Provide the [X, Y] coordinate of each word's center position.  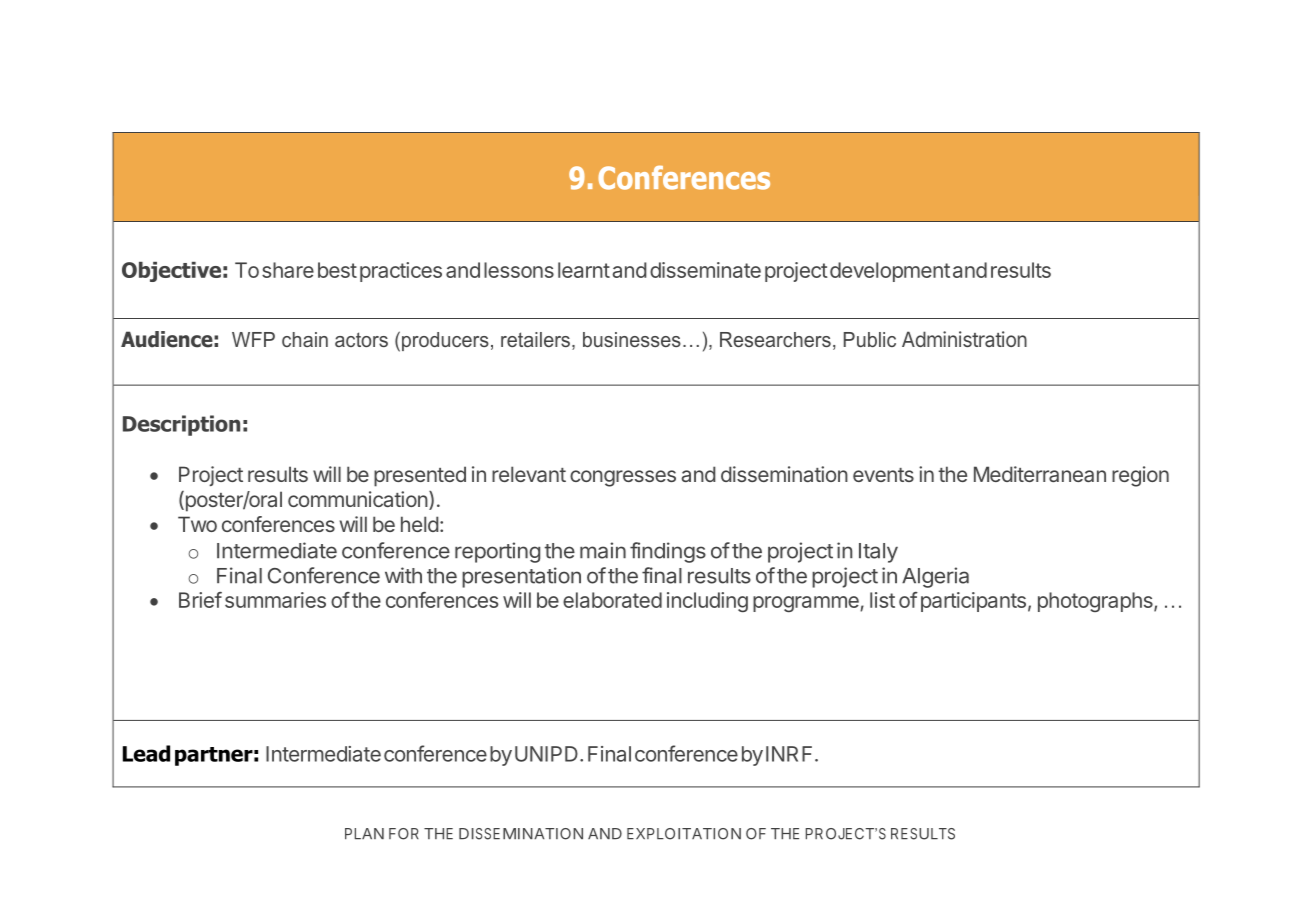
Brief [200, 600]
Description [181, 425]
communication [358, 499]
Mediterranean [1040, 474]
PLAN [364, 833]
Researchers [775, 339]
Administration [964, 339]
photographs [1096, 602]
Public [870, 339]
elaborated [612, 600]
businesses [632, 339]
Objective [171, 272]
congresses [623, 478]
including [707, 602]
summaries [275, 600]
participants [973, 602]
